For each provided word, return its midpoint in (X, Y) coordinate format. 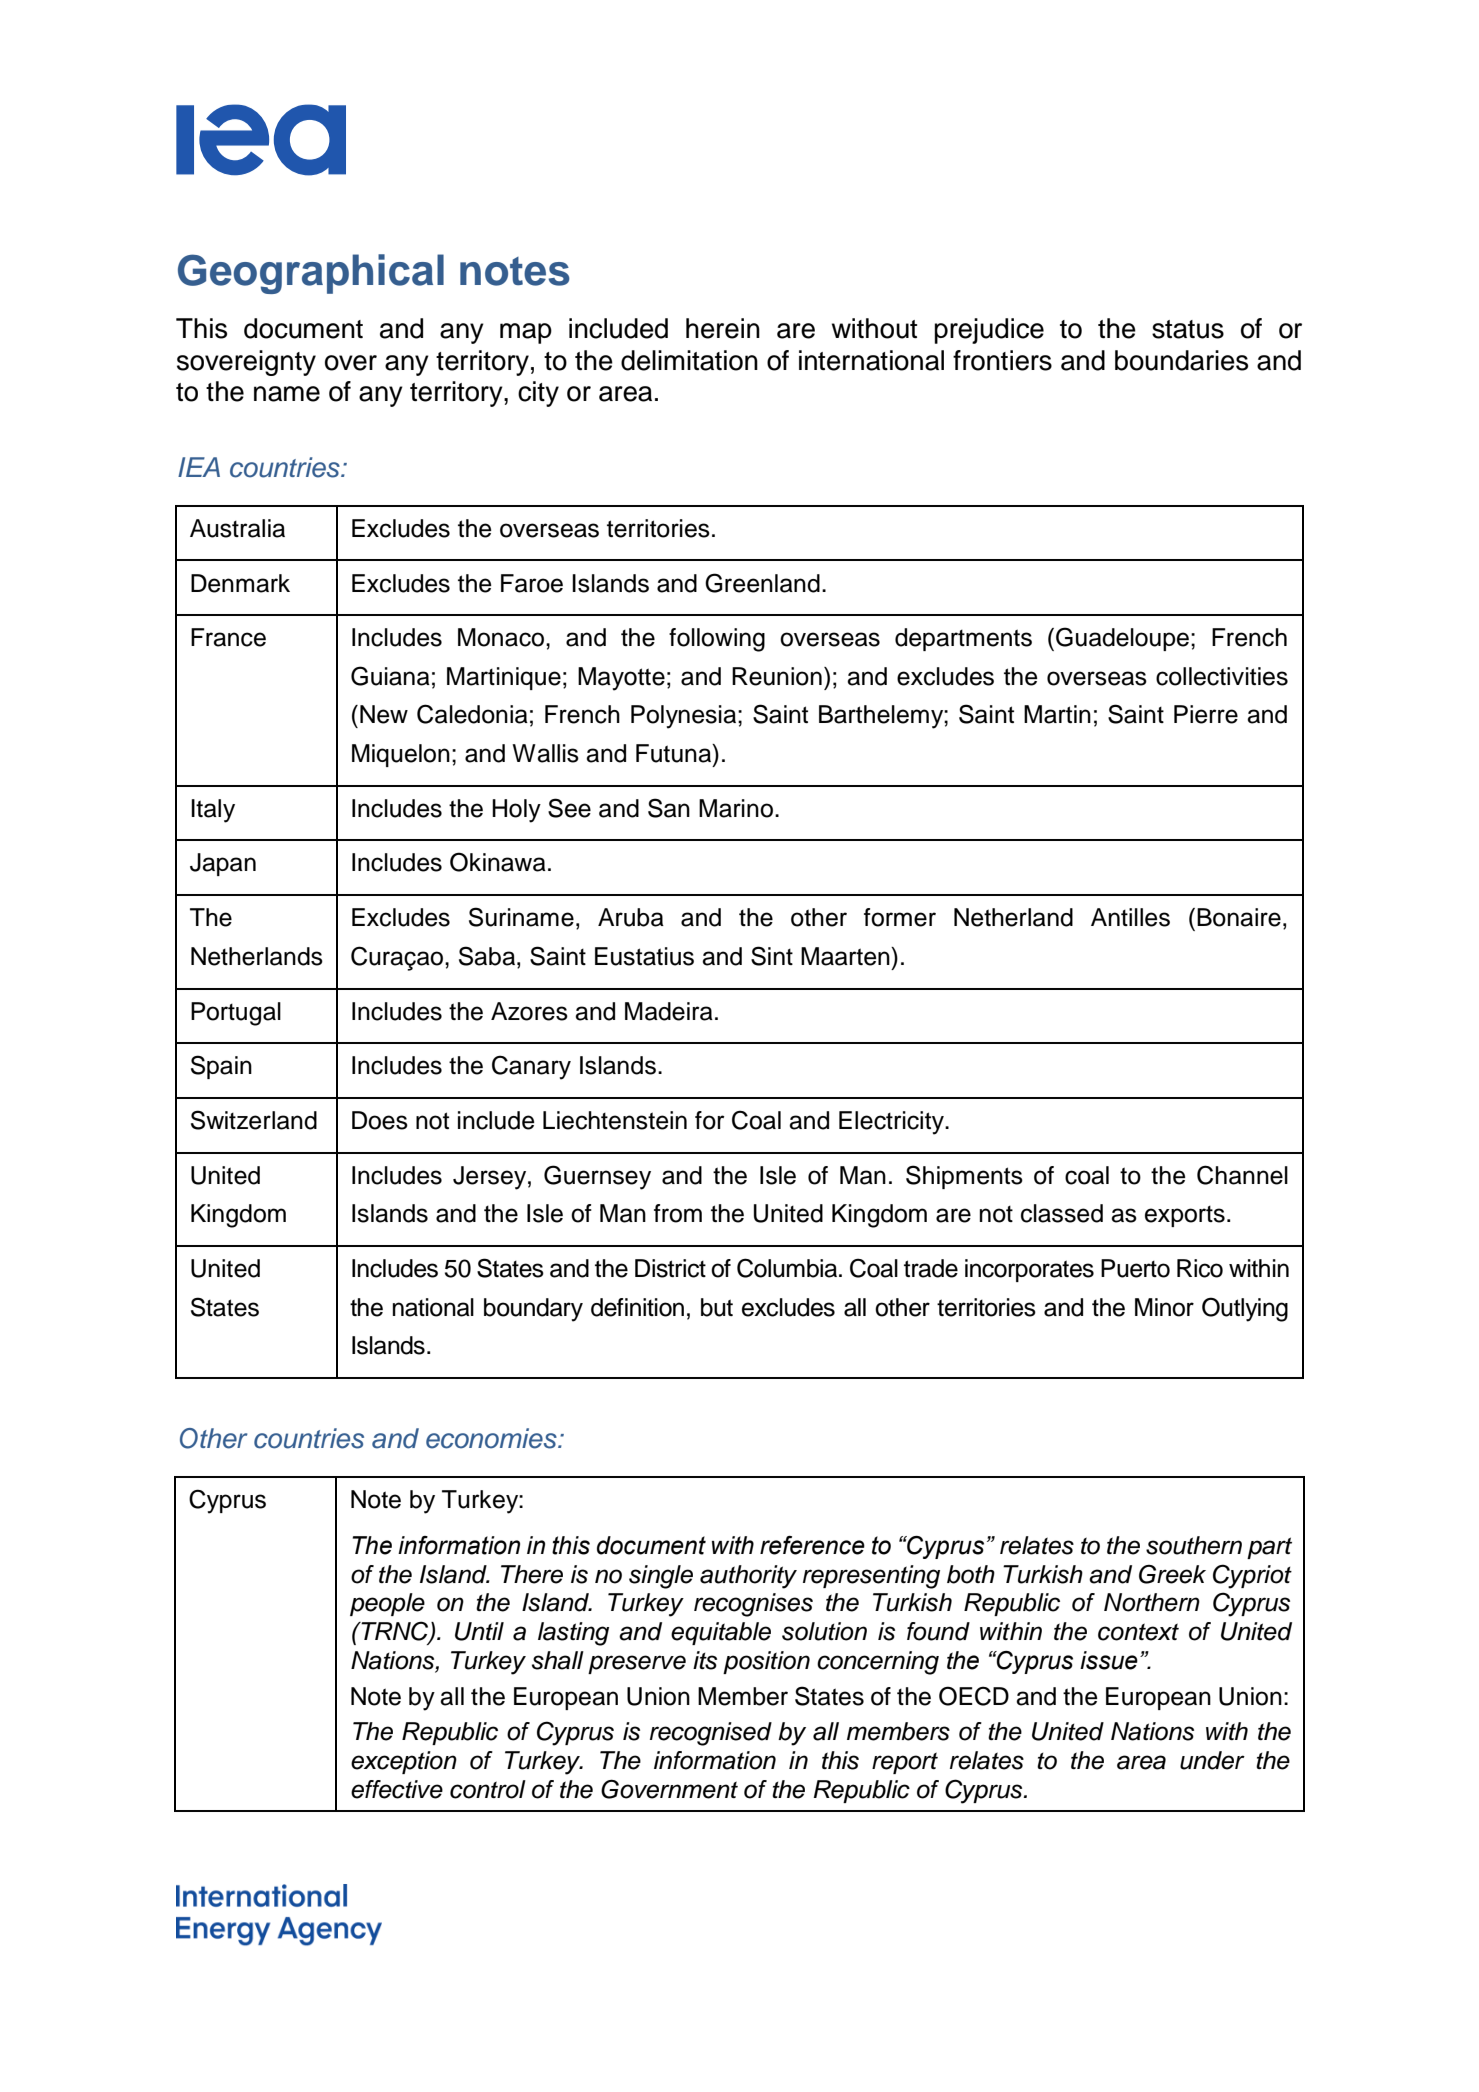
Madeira (669, 1011)
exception (404, 1762)
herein (723, 328)
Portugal (236, 1014)
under (1212, 1760)
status (1188, 329)
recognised (711, 1734)
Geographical (311, 274)
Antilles (1130, 917)
